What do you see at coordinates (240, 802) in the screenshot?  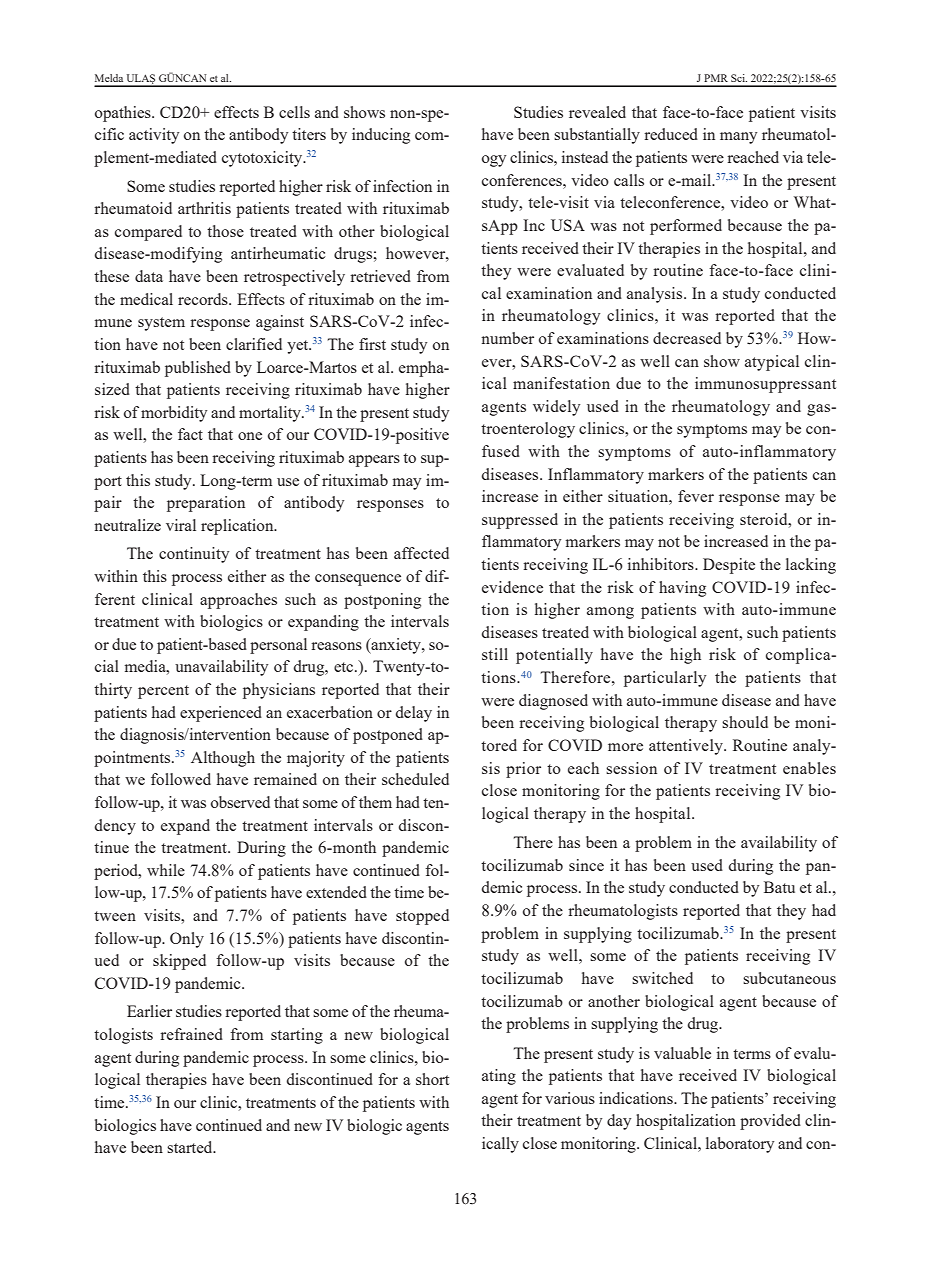 I see `observed` at bounding box center [240, 802].
